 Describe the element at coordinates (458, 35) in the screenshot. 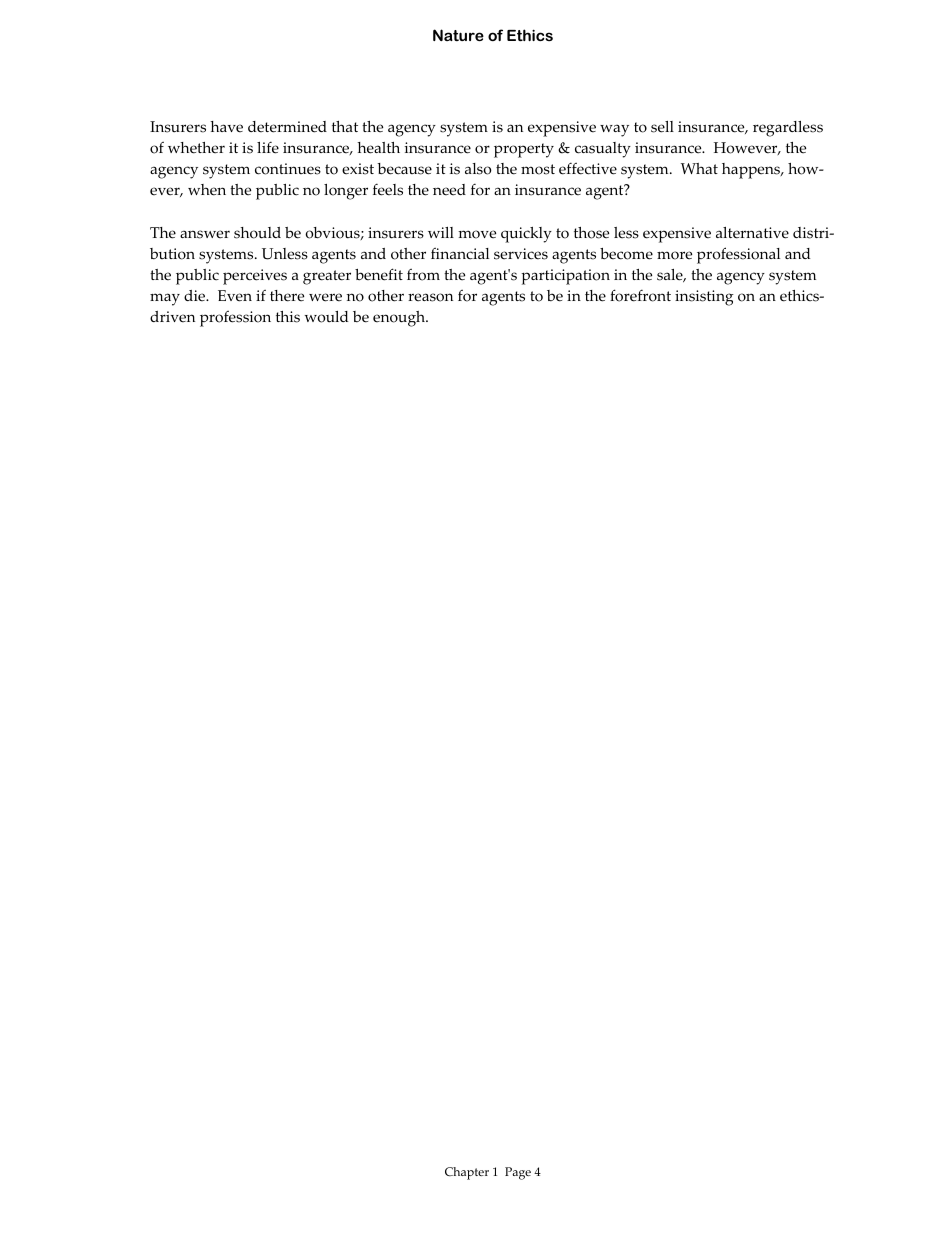

I see `Nature` at that location.
